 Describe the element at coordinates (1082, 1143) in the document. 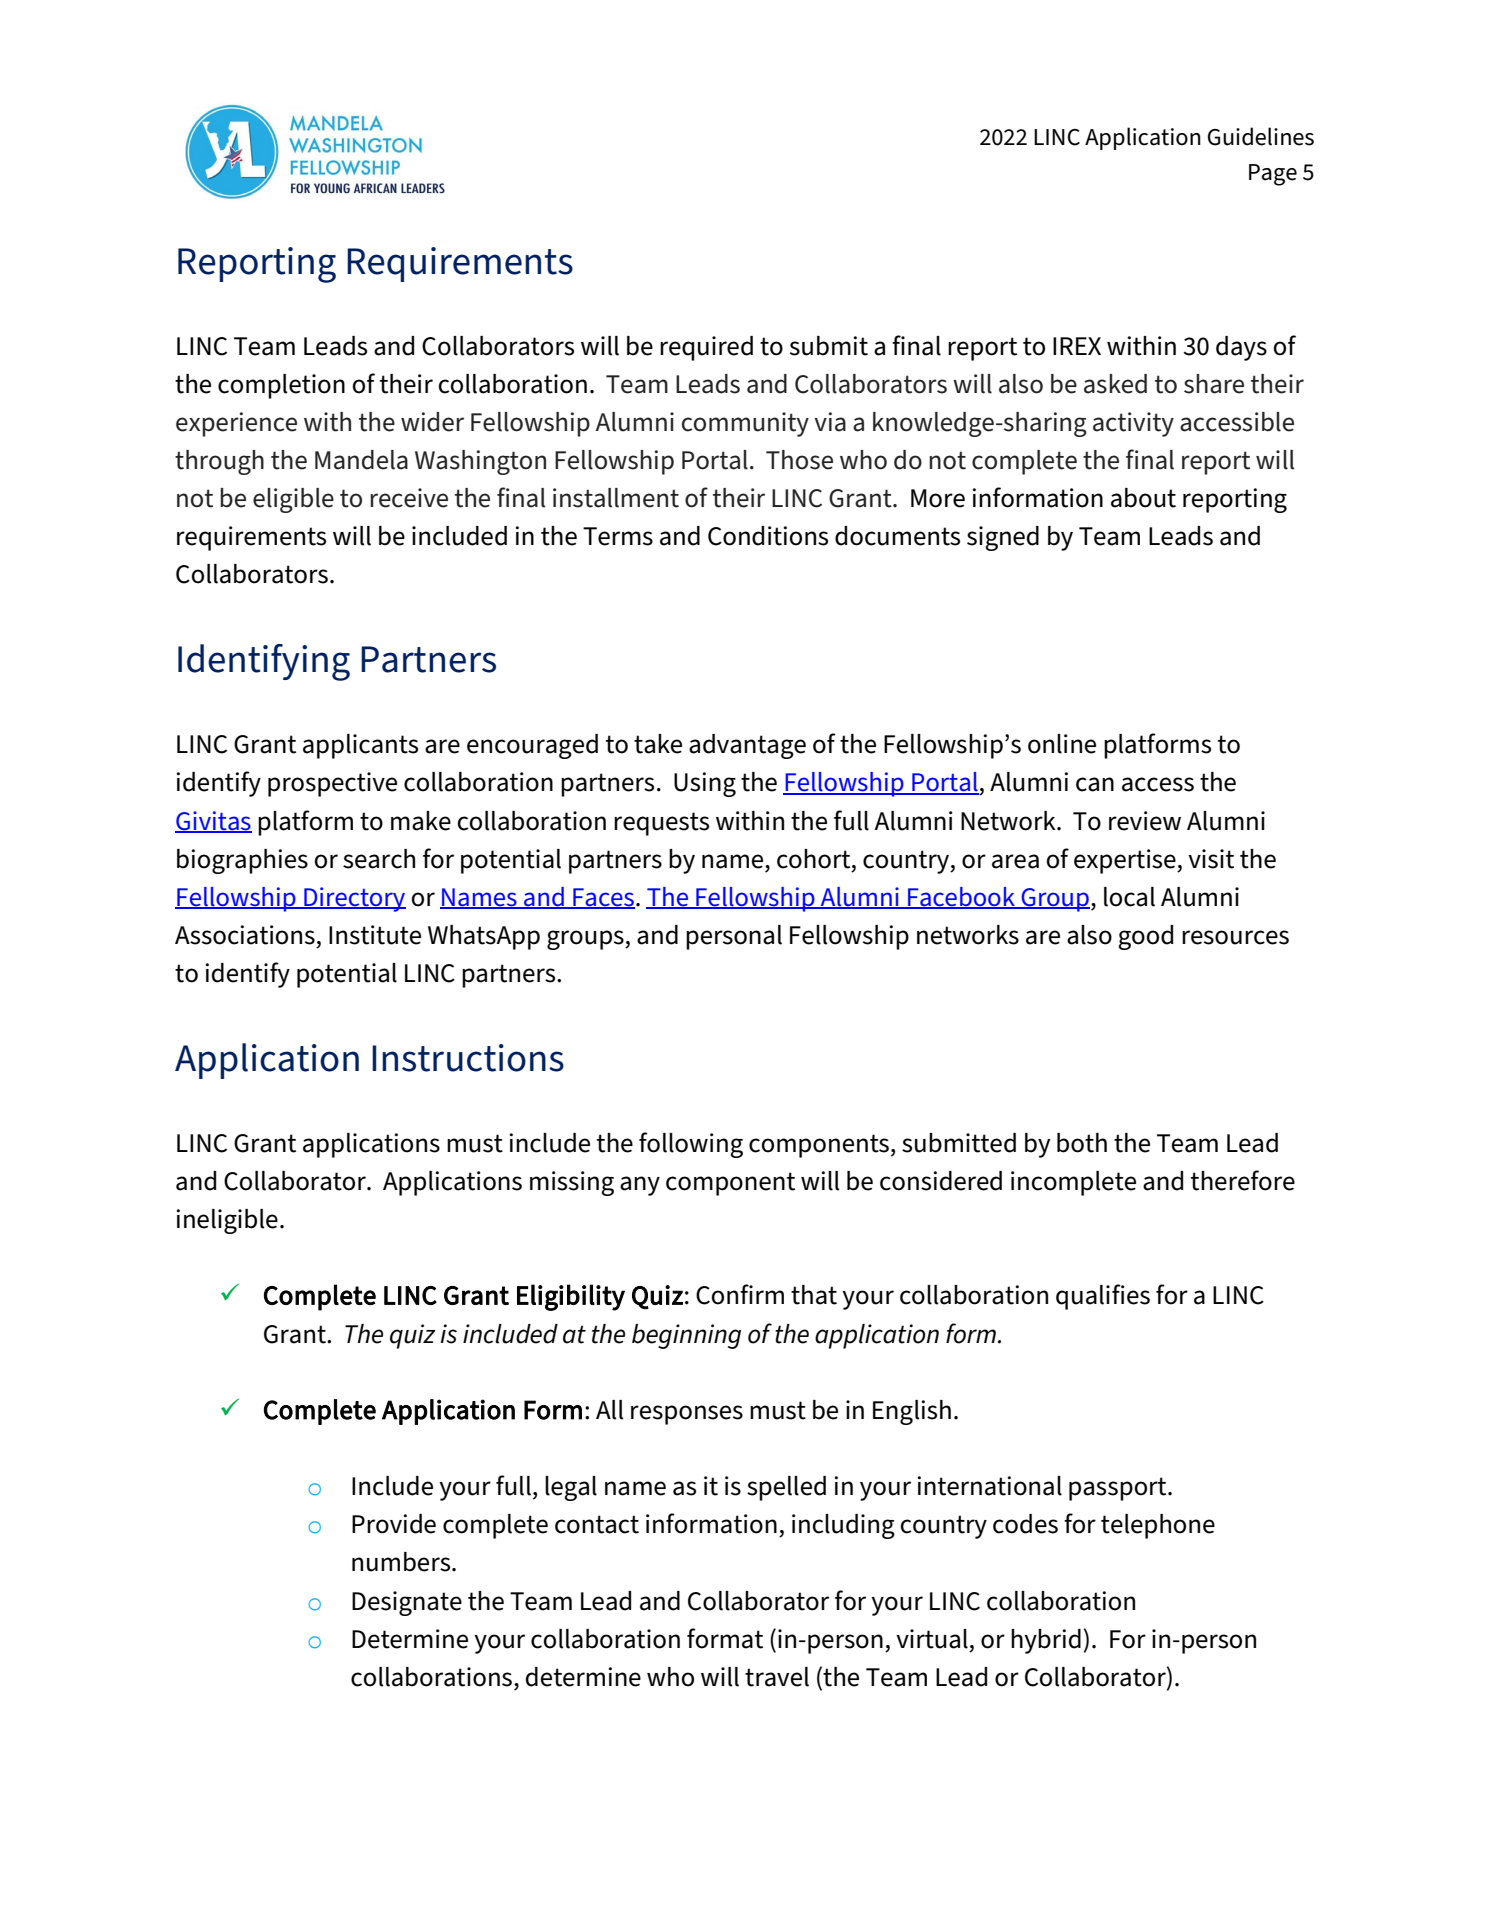

I see `both` at that location.
